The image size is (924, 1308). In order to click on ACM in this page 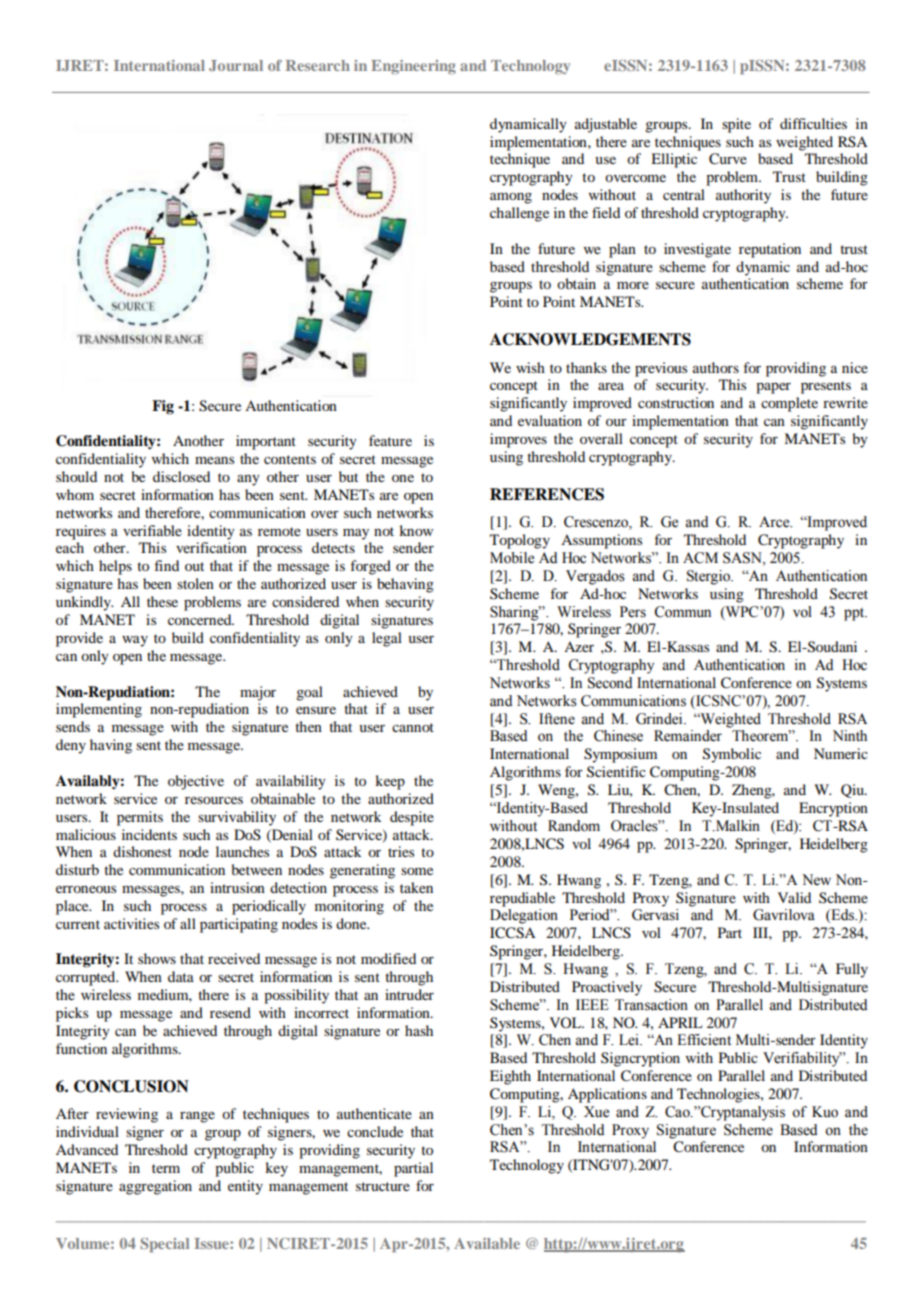, I will do `click(700, 558)`.
